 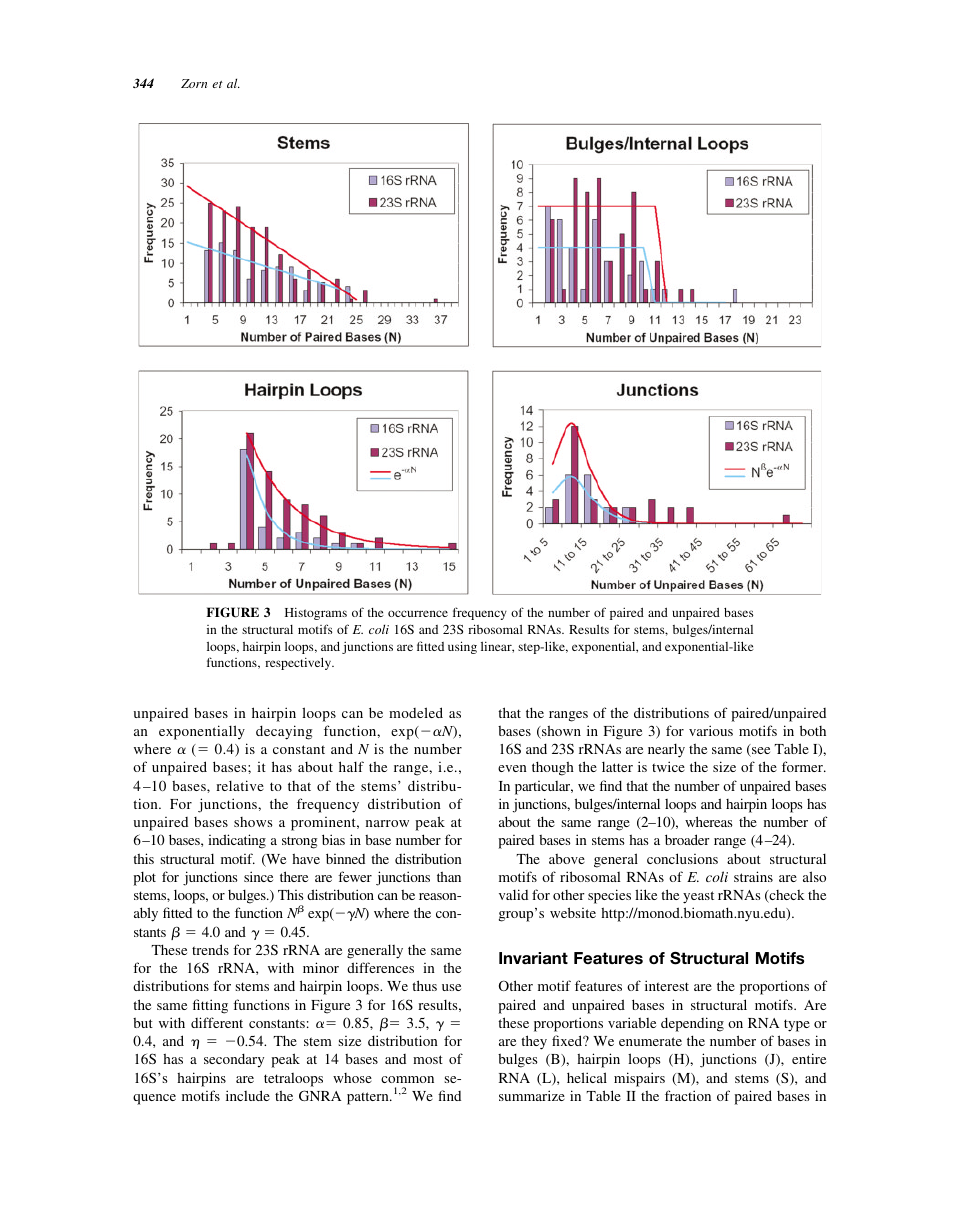 What do you see at coordinates (240, 785) in the document?
I see `relative` at bounding box center [240, 785].
